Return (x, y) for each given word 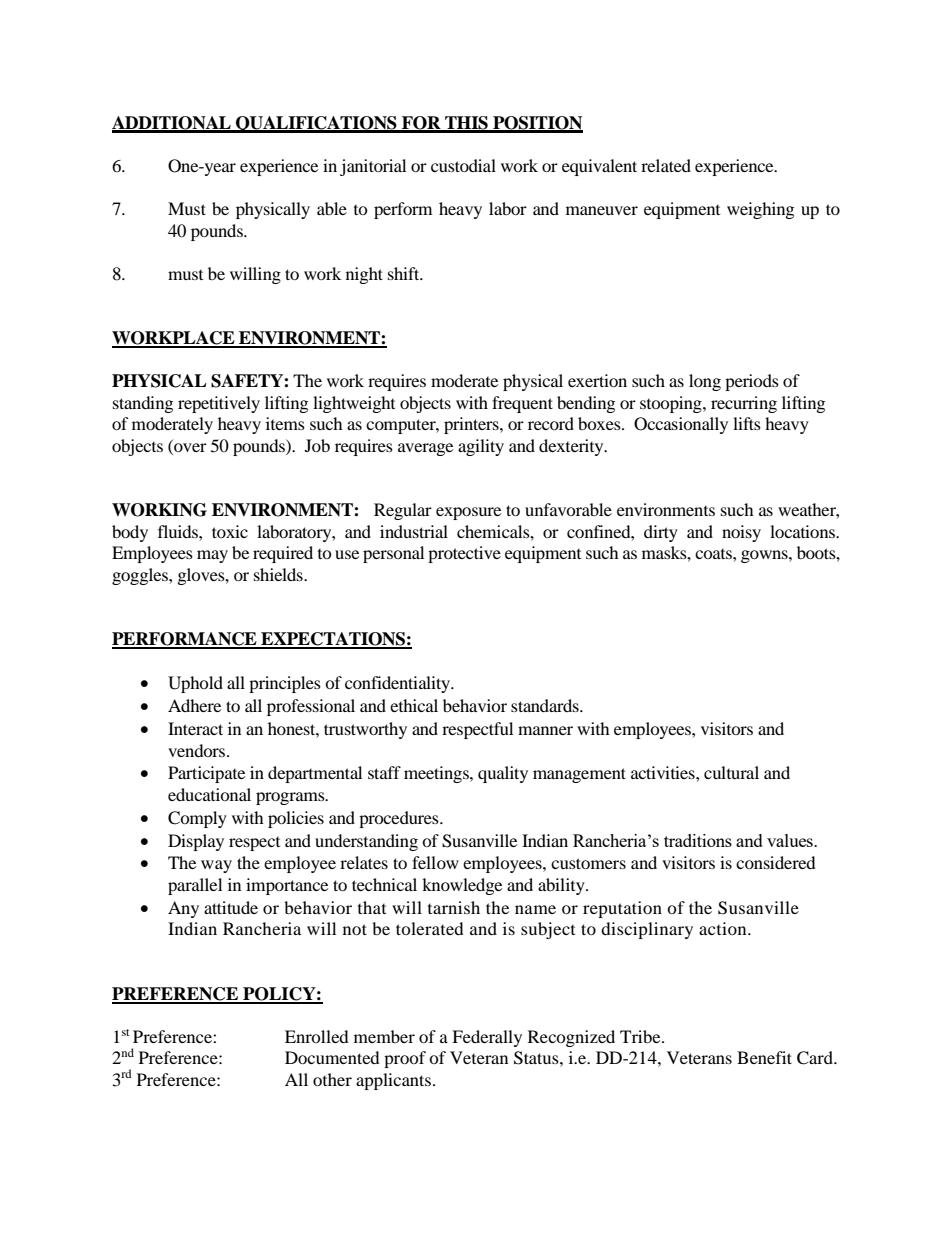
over (189, 449)
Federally (487, 1038)
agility (481, 447)
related (666, 165)
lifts (747, 423)
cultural (731, 772)
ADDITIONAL (172, 124)
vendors (198, 750)
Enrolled (317, 1036)
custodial (463, 165)
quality (503, 774)
